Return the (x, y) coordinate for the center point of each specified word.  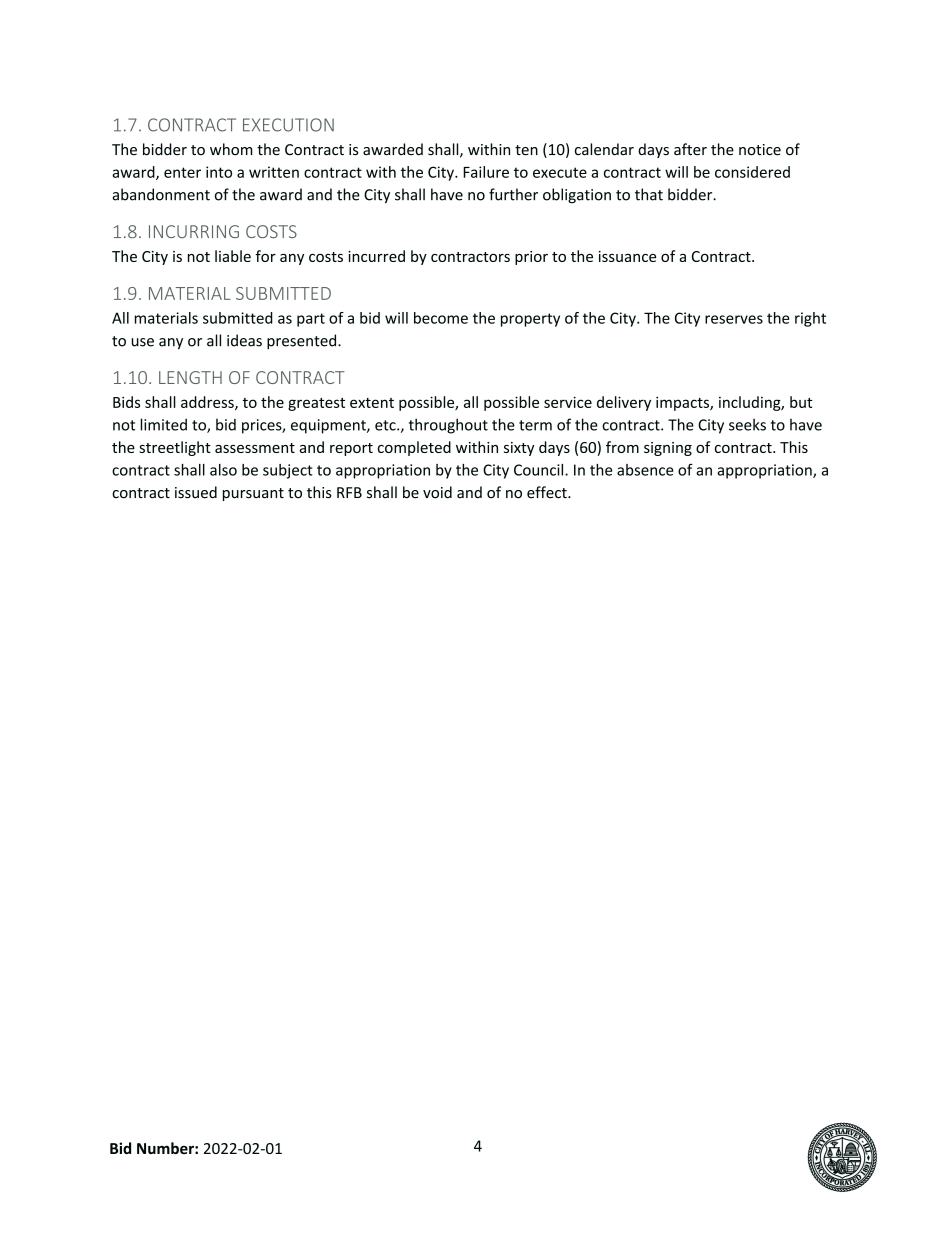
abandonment (161, 194)
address (208, 403)
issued (196, 492)
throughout (448, 426)
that (649, 194)
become (441, 318)
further (513, 194)
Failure (486, 172)
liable (233, 256)
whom (231, 149)
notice (760, 150)
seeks (747, 424)
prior (531, 258)
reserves (734, 319)
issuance (627, 256)
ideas (244, 340)
